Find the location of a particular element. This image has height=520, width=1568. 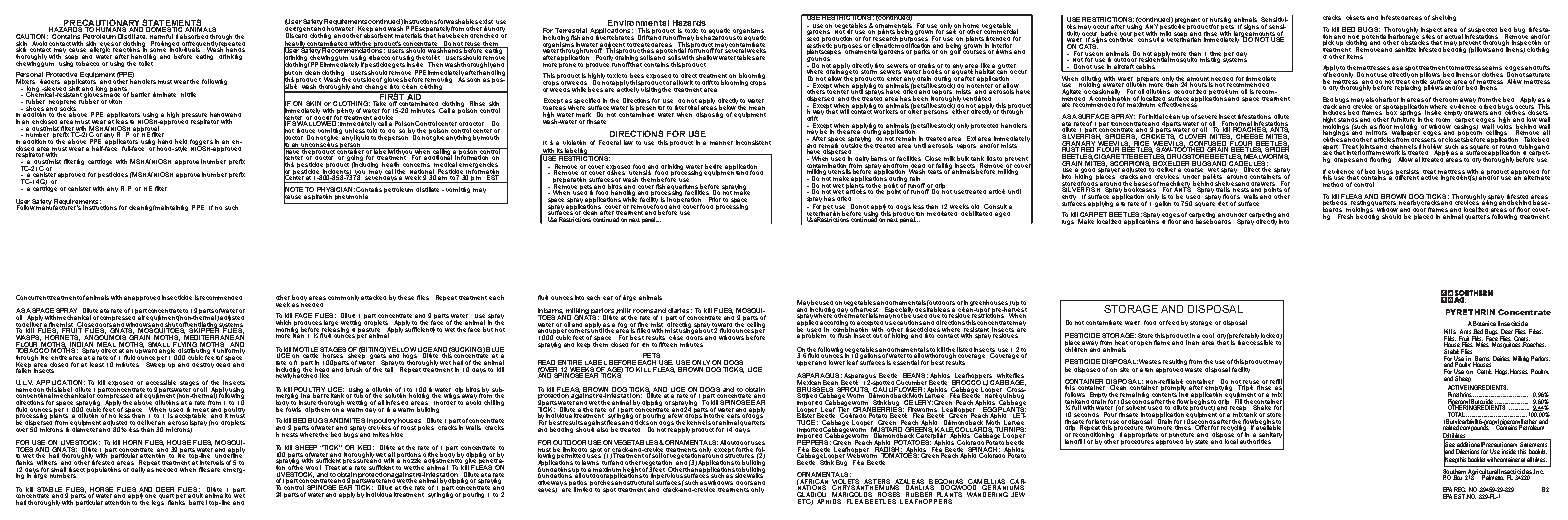

shelving is located at coordinates (1444, 18).
